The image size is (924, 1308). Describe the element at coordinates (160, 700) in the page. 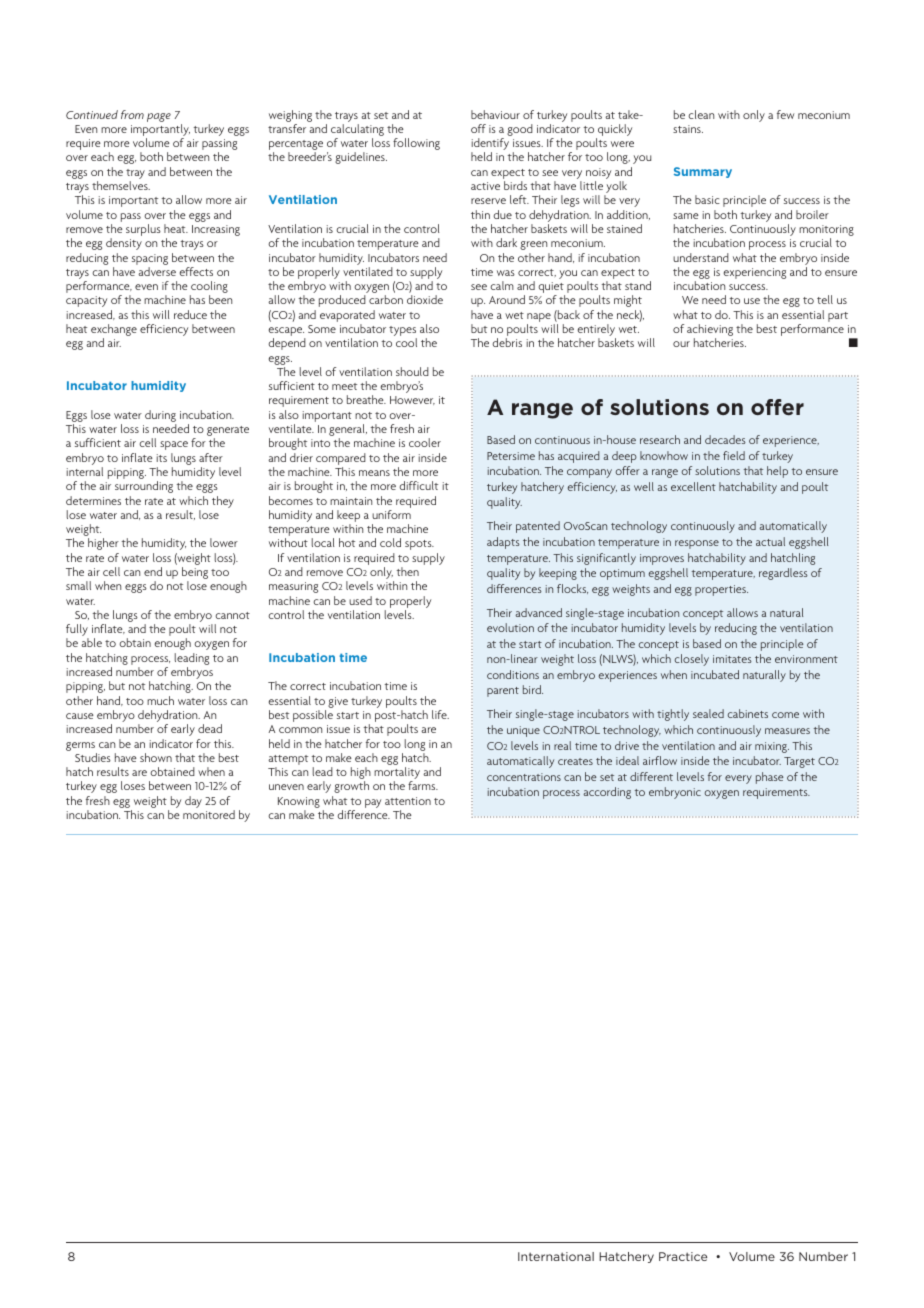

I see `much` at that location.
